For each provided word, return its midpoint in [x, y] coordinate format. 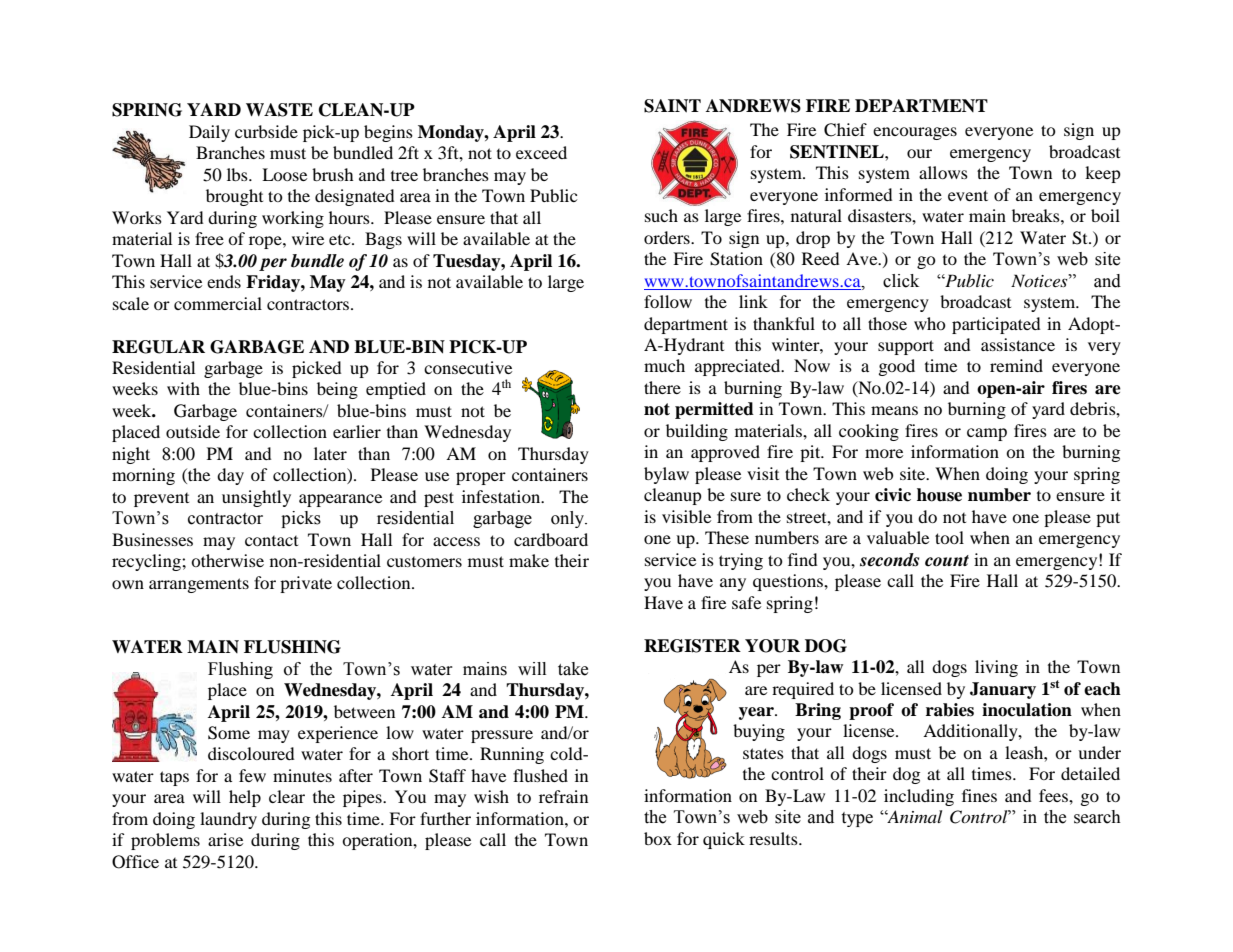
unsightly [256, 498]
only [568, 519]
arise [225, 839]
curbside [266, 131]
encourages [915, 133]
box [658, 838]
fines [979, 795]
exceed [541, 152]
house [939, 495]
